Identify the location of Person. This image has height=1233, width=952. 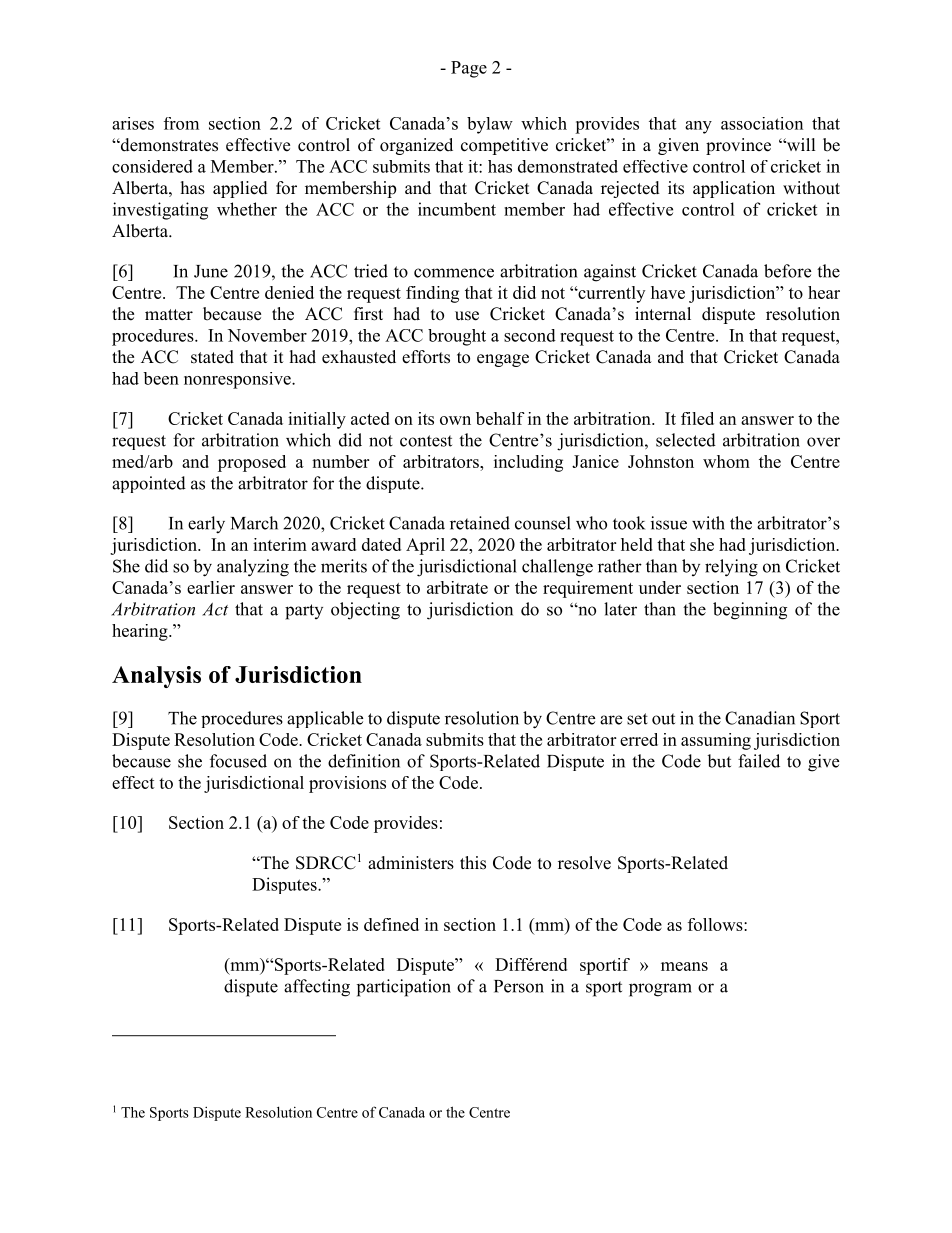
(519, 986).
